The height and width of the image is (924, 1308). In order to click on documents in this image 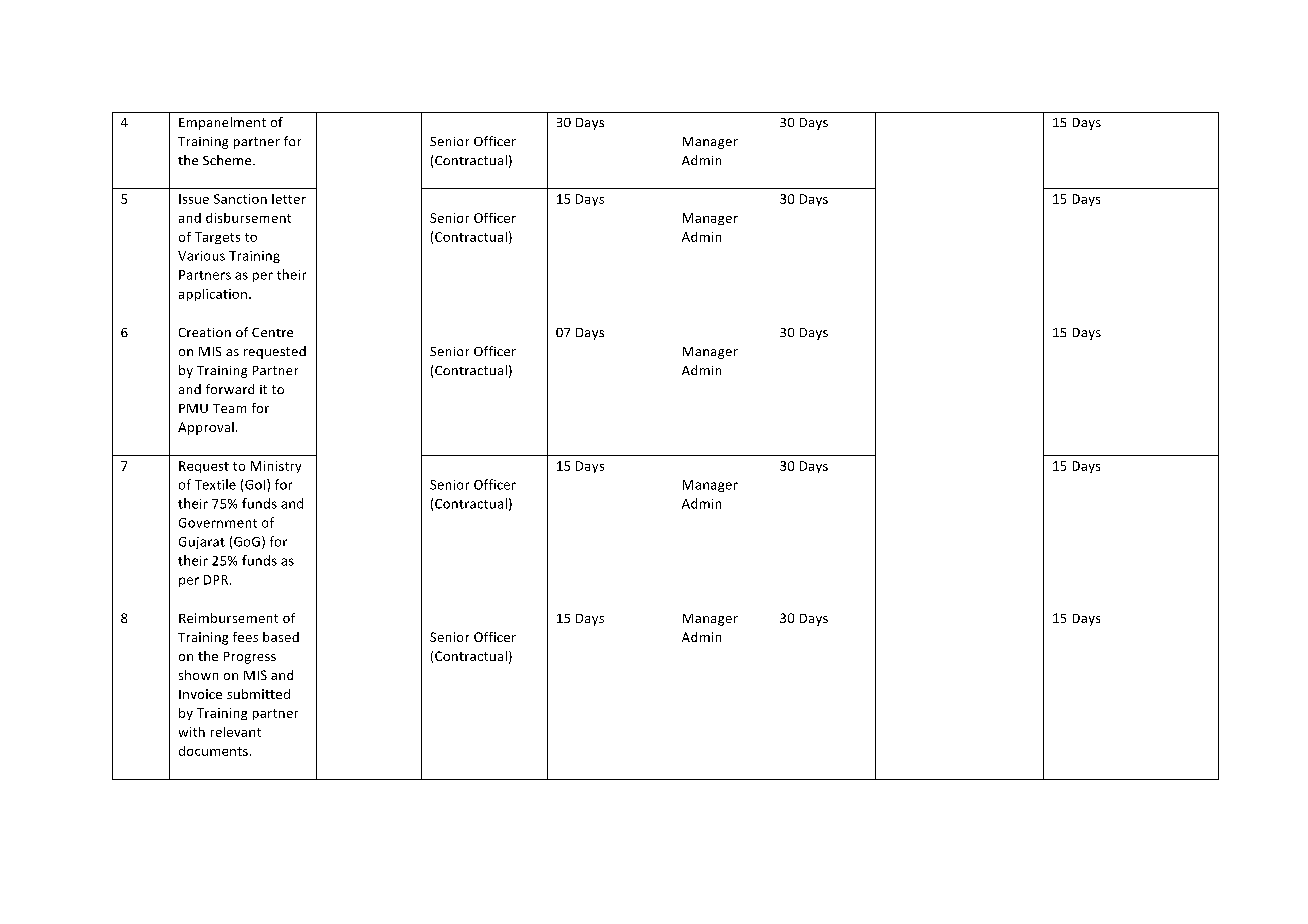, I will do `click(213, 751)`.
